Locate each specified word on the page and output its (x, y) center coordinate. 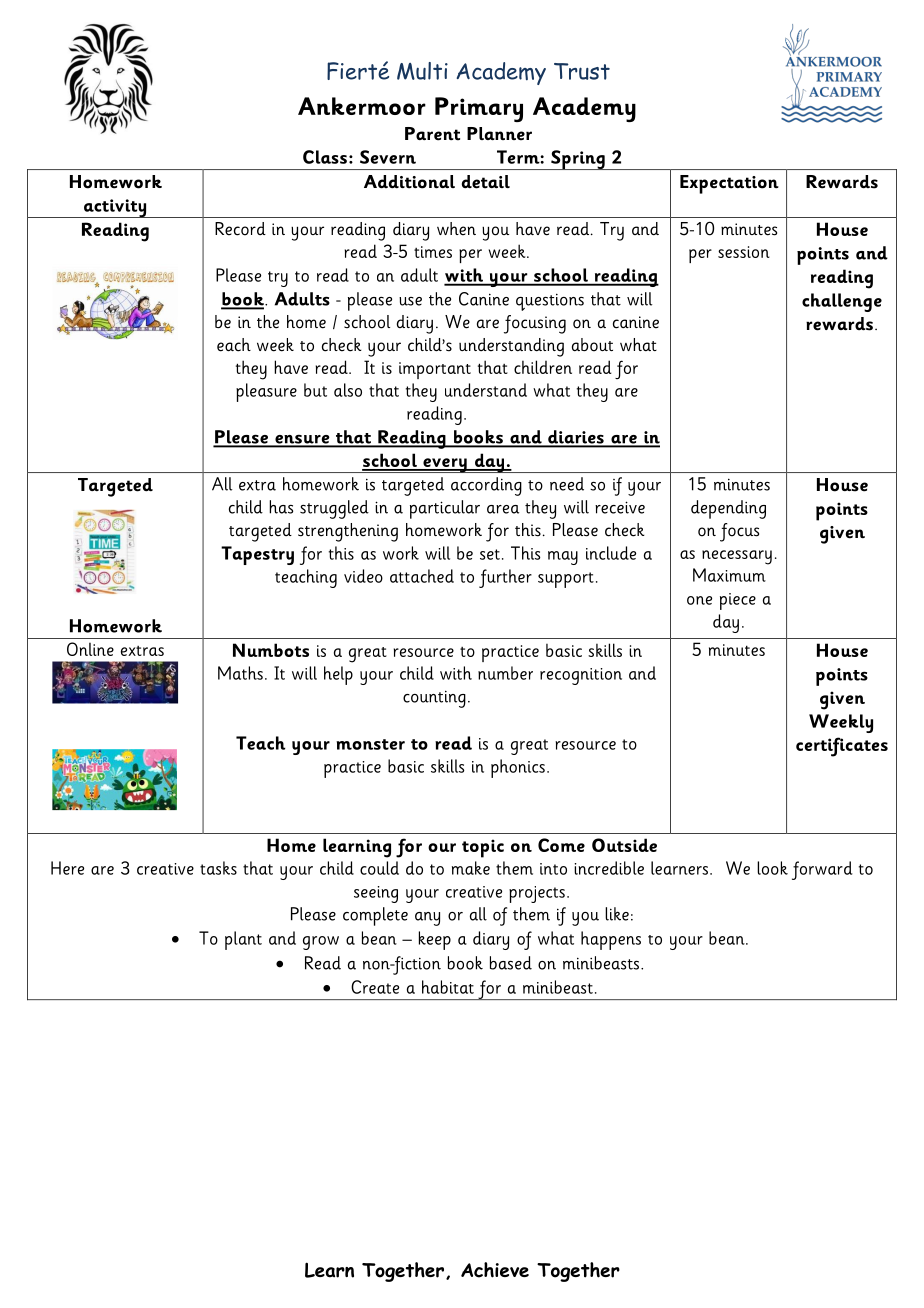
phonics (518, 768)
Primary (479, 109)
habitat (448, 987)
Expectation (729, 184)
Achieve (495, 1270)
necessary (737, 557)
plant (243, 940)
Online (90, 649)
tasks (218, 868)
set (490, 554)
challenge (842, 302)
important (435, 370)
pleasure (266, 392)
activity (115, 208)
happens (611, 940)
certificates (842, 747)
